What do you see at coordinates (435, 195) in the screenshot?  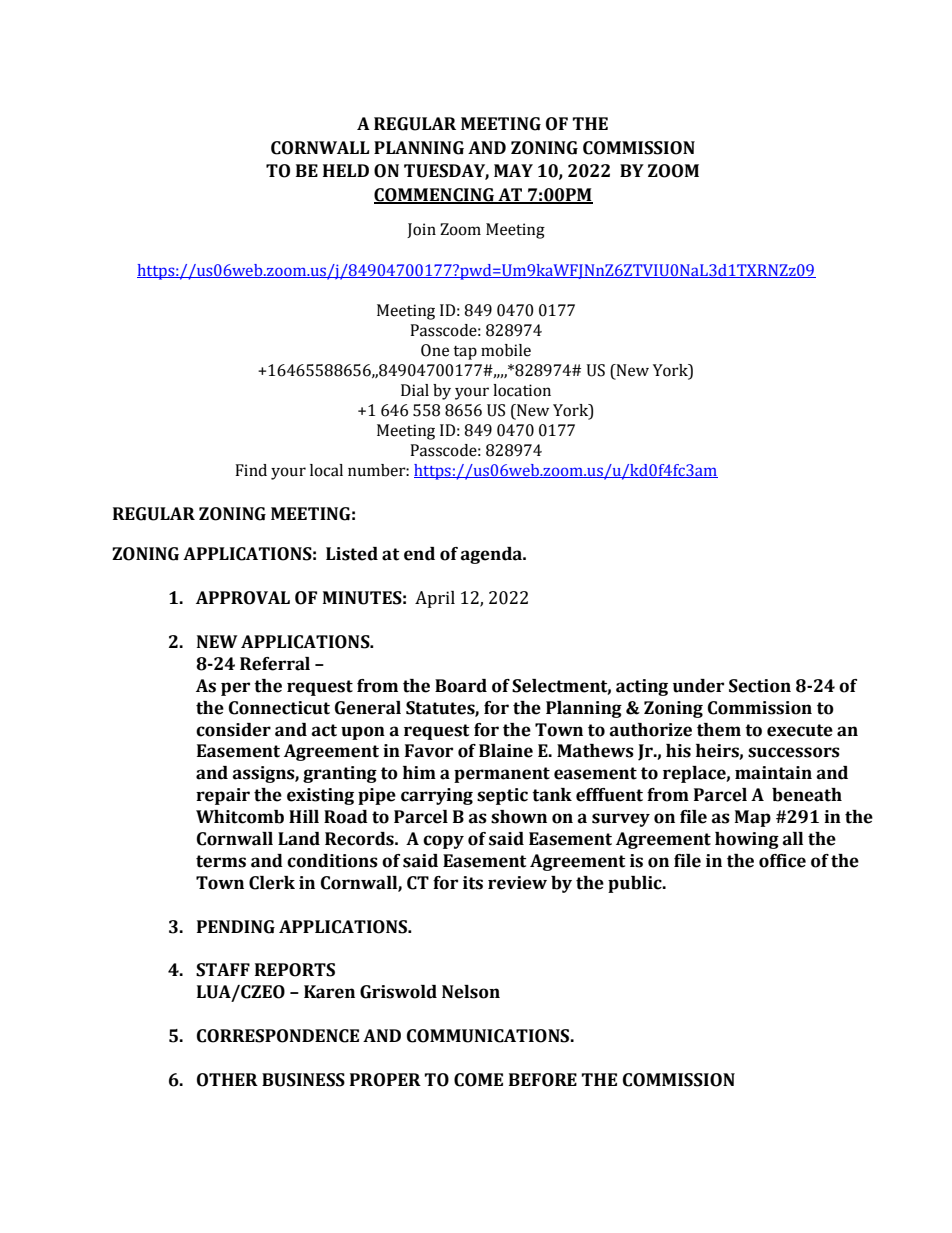 I see `COMMENCING` at bounding box center [435, 195].
